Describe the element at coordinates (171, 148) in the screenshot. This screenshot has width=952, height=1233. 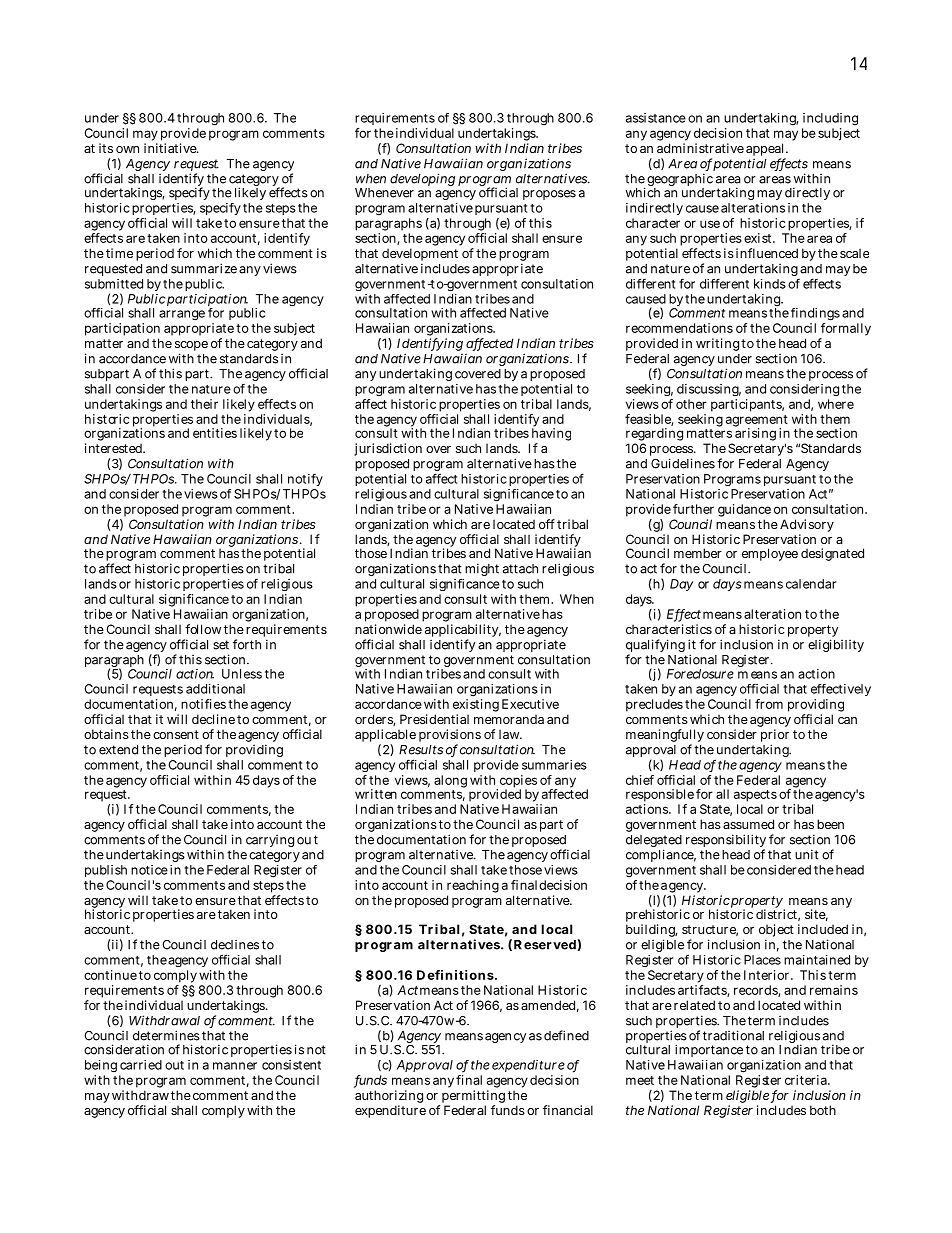
I see `initiative` at that location.
